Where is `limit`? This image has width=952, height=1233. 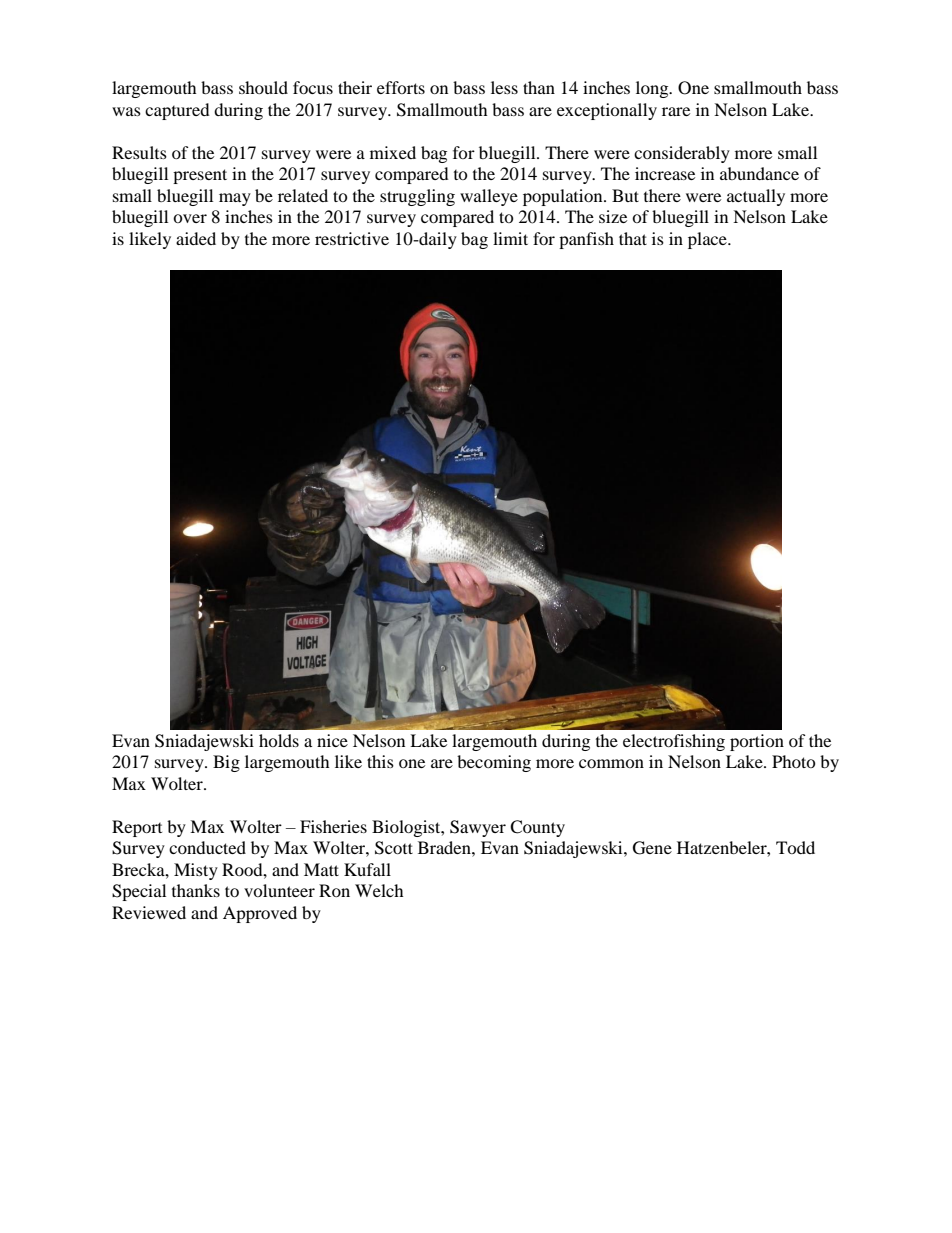 limit is located at coordinates (510, 238).
